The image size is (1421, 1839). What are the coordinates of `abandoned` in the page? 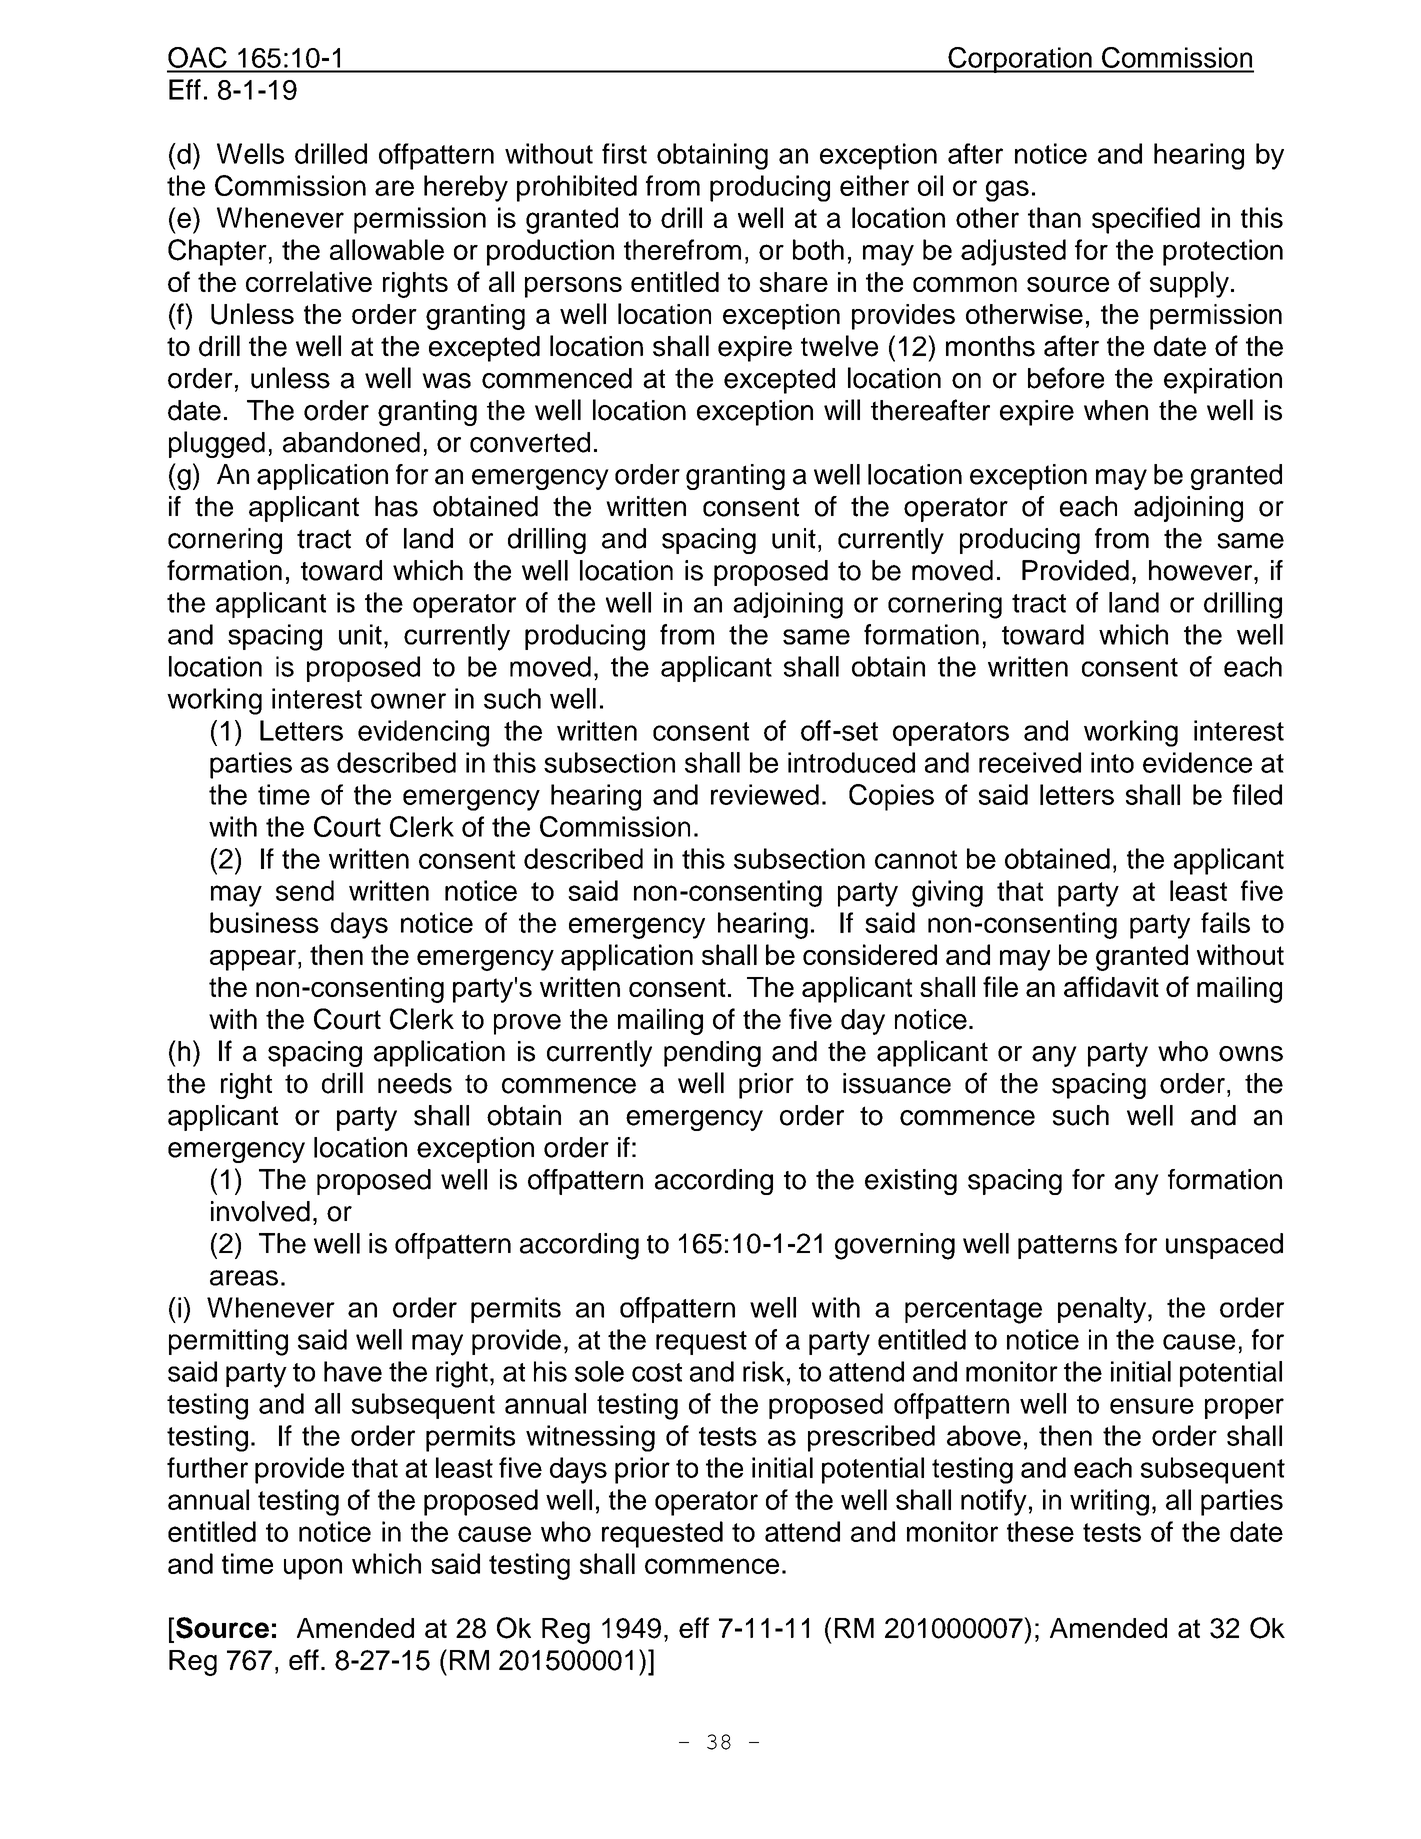 It's located at (351, 442).
